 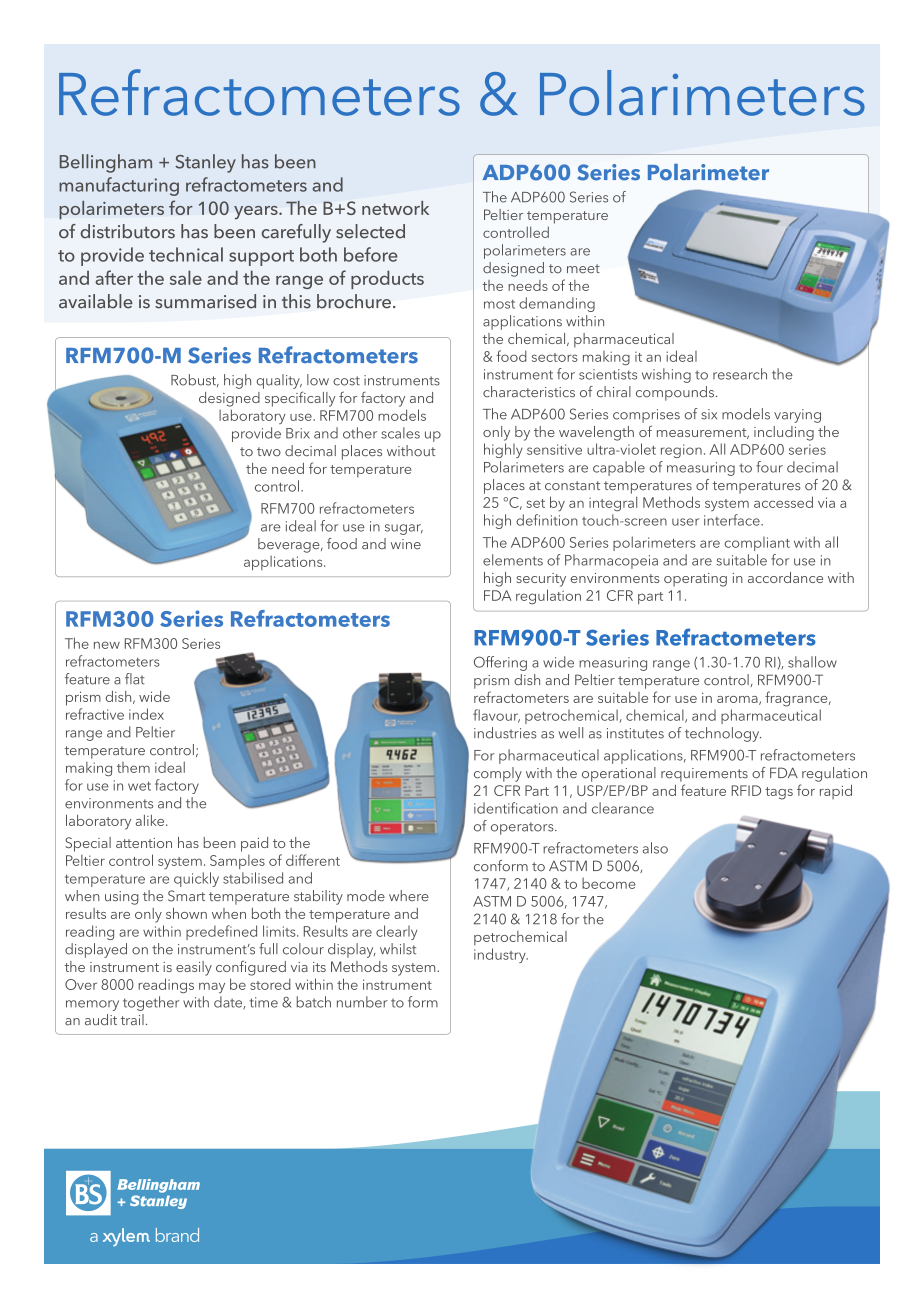 I want to click on sugar, so click(x=404, y=529).
